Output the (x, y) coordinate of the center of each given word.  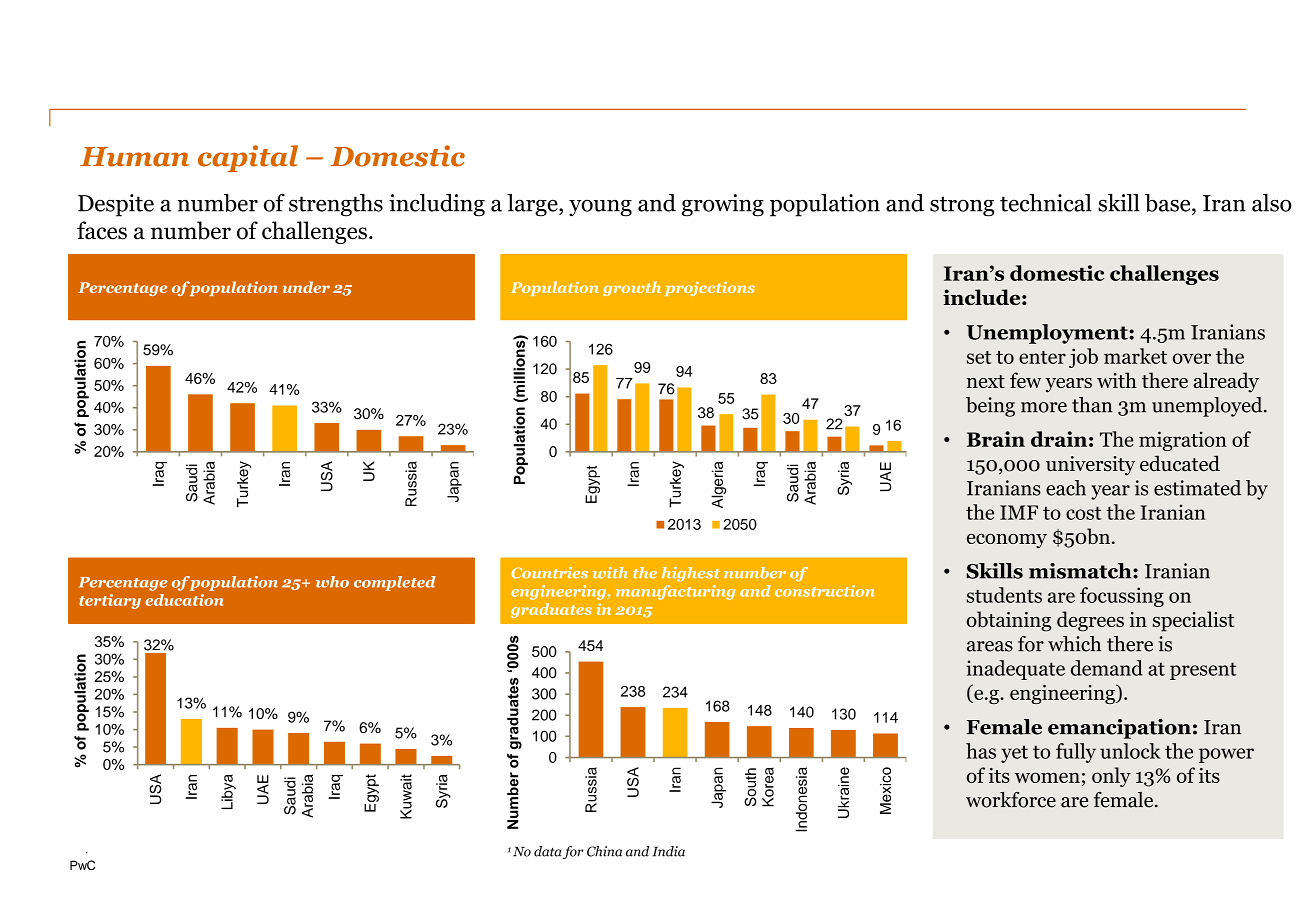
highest (691, 574)
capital (248, 158)
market (1135, 356)
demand (1107, 668)
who (332, 582)
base (1169, 203)
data (548, 851)
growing (723, 205)
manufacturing (675, 592)
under (306, 287)
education (184, 600)
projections (710, 288)
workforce (1011, 800)
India (668, 851)
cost (1083, 513)
